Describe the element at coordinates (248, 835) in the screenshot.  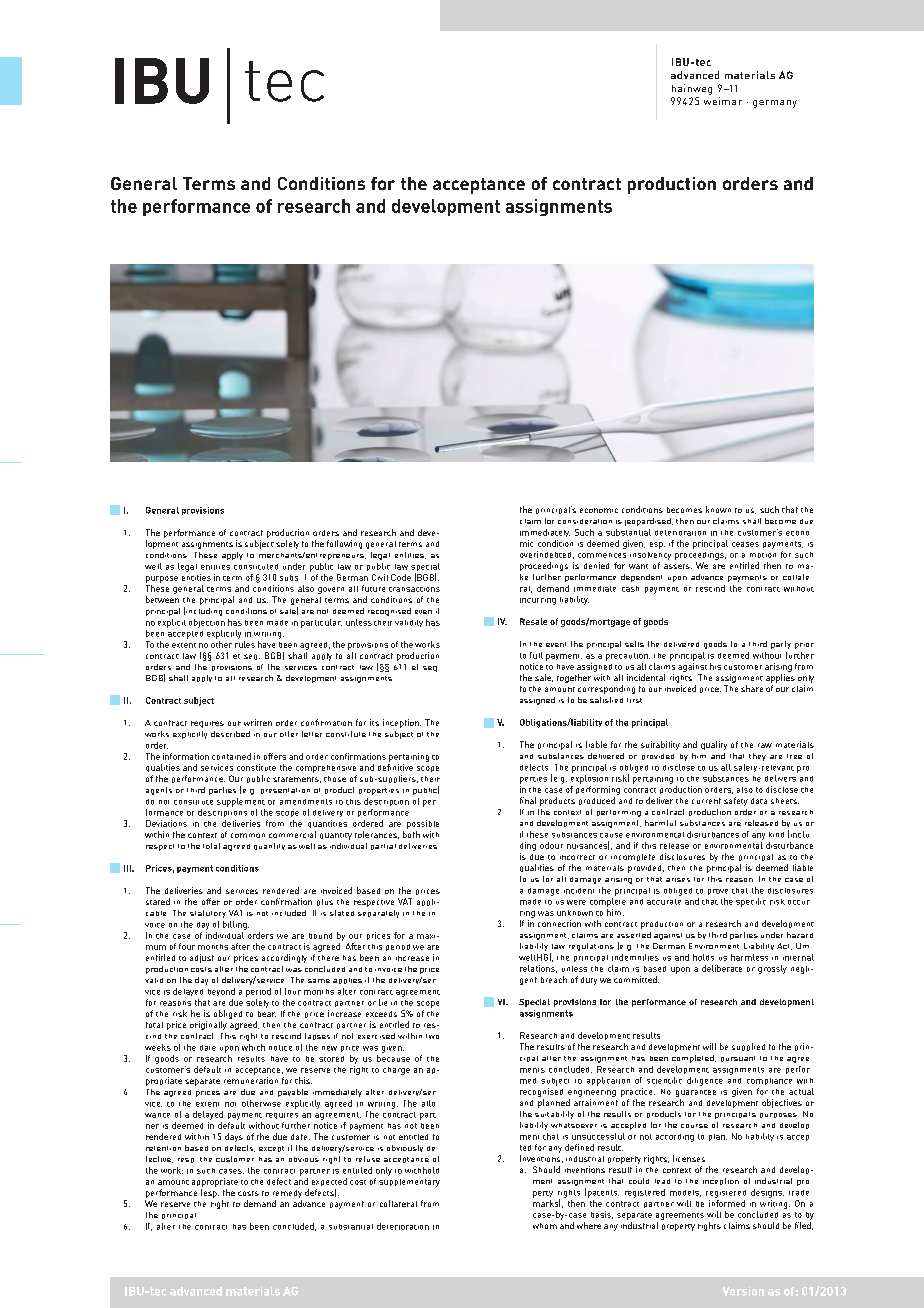
I see `common` at that location.
